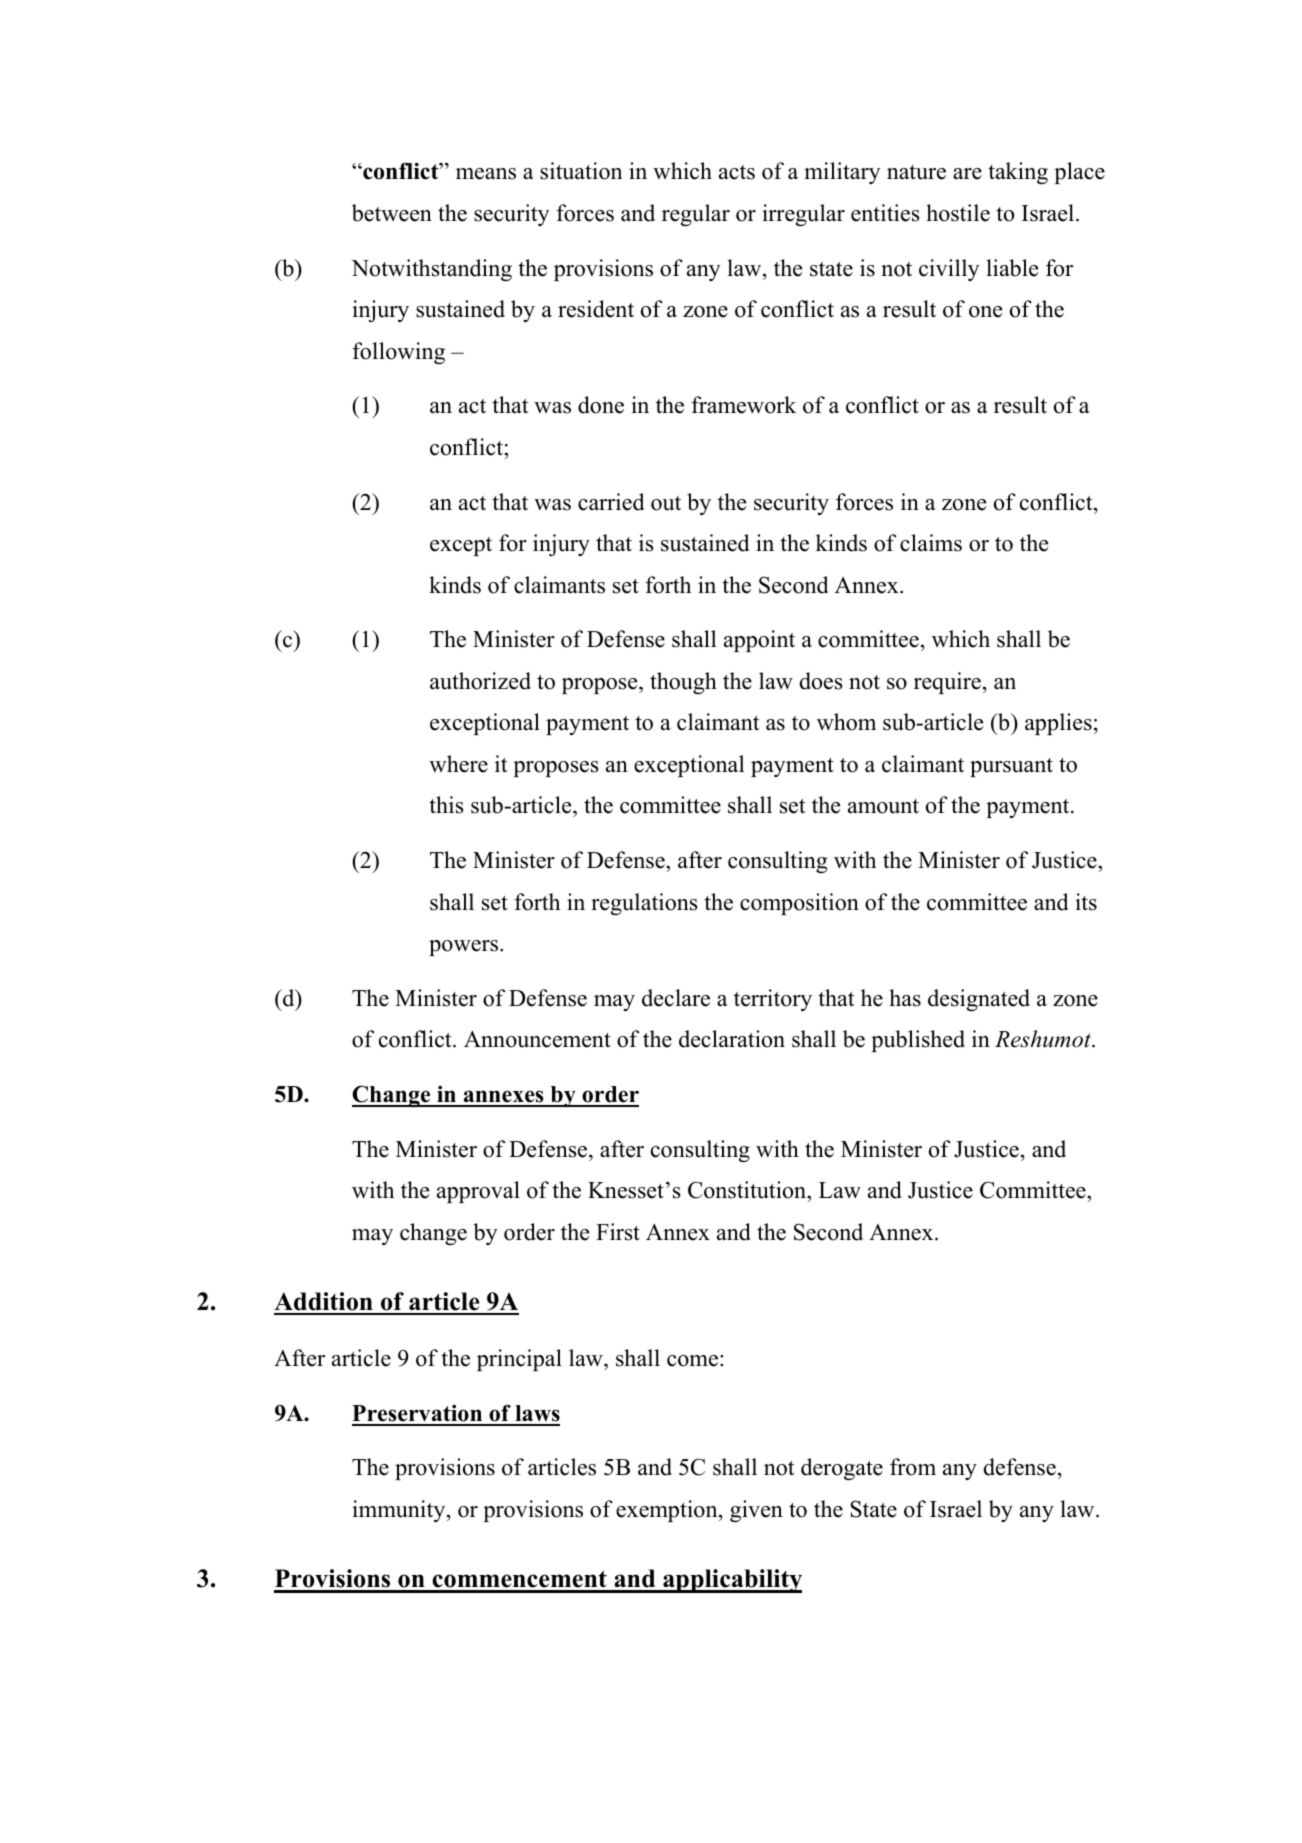  I want to click on means, so click(486, 174).
